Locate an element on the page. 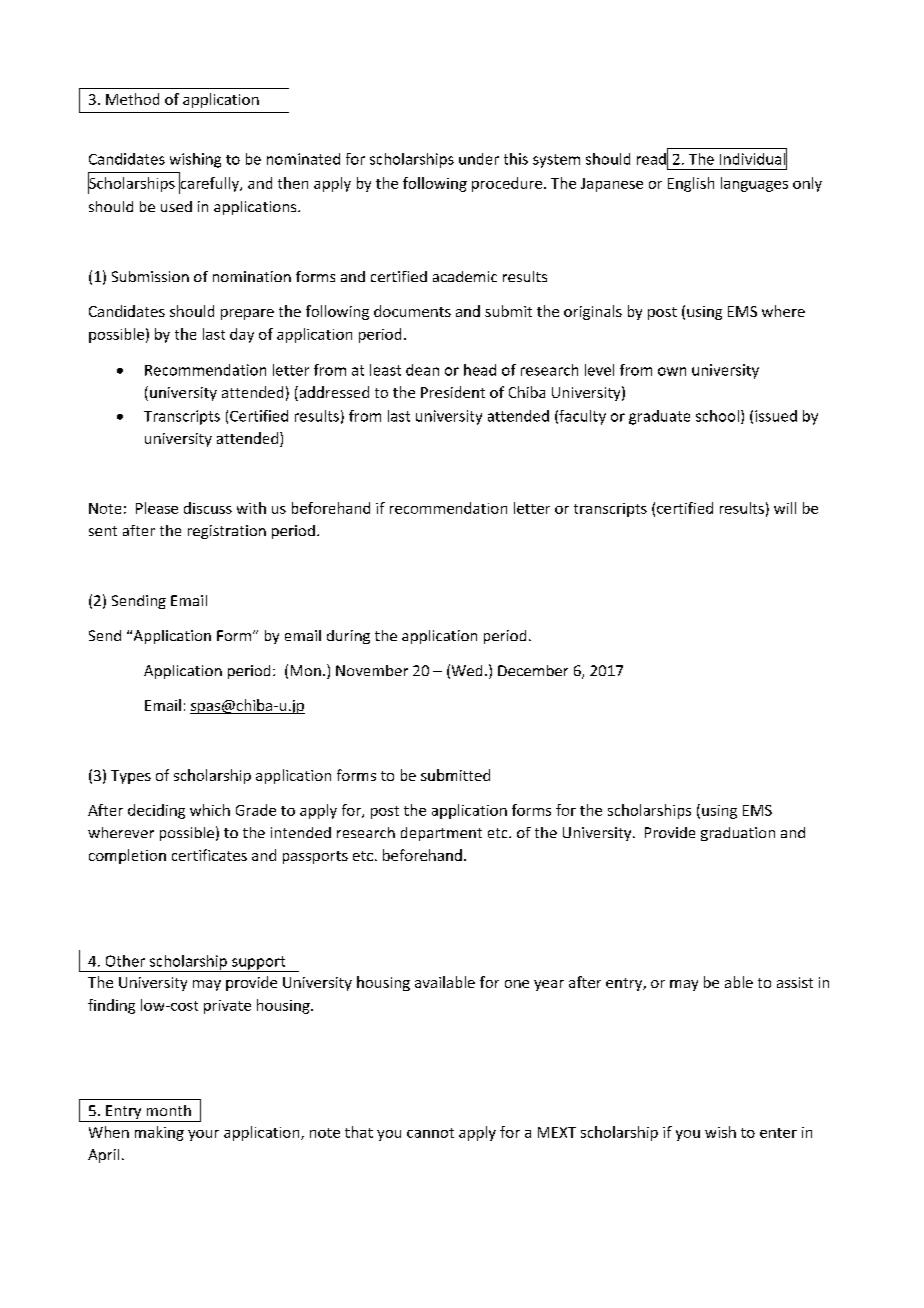 The width and height of the page is (924, 1308). registration is located at coordinates (227, 532).
